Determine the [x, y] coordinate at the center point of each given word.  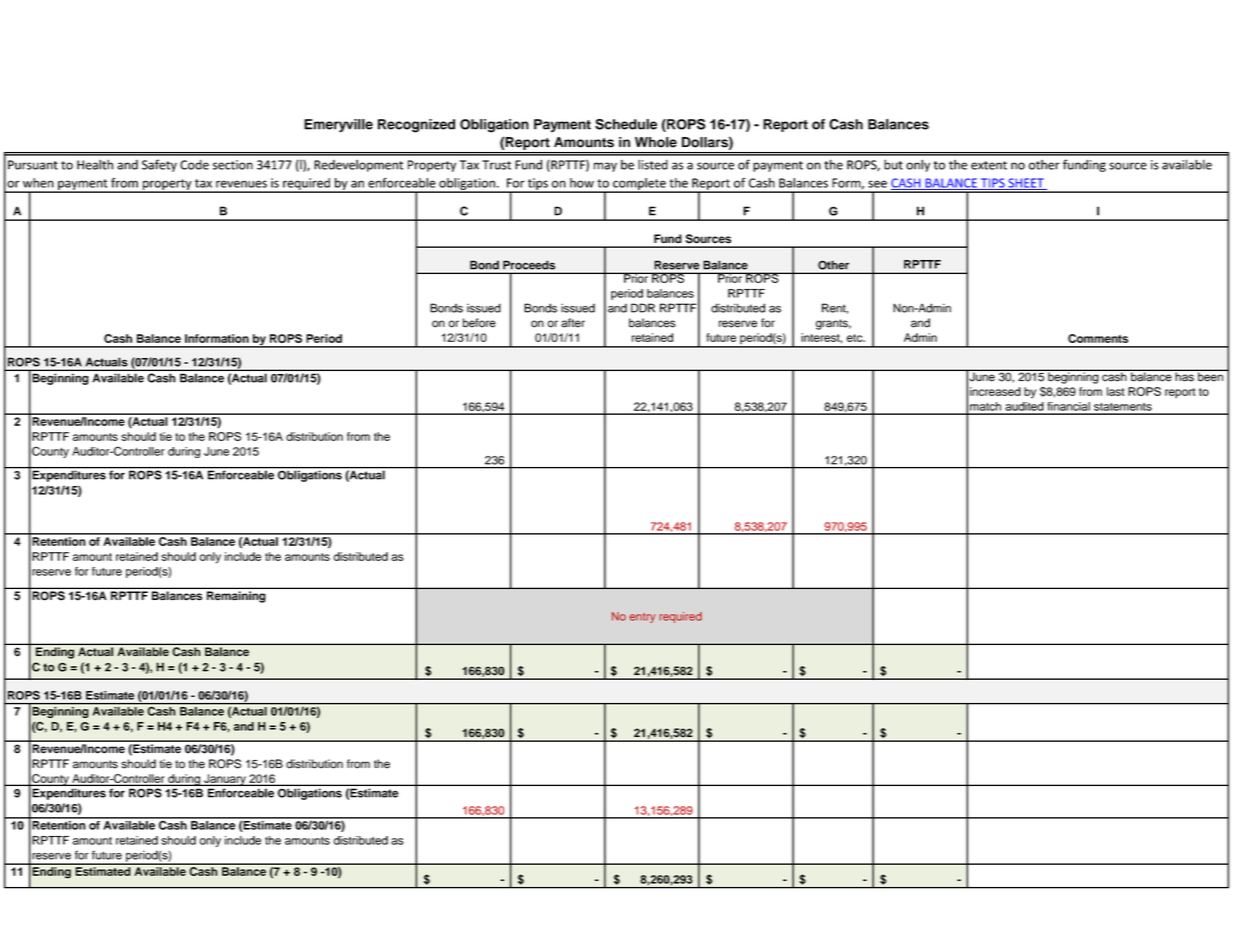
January [225, 780]
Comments [1098, 338]
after [573, 323]
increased [995, 391]
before [479, 323]
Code [194, 165]
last [1116, 391]
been [1210, 376]
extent [989, 165]
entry [643, 618]
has [1184, 376]
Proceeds [529, 265]
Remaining [236, 597]
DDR [643, 308]
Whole [656, 142]
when [38, 183]
